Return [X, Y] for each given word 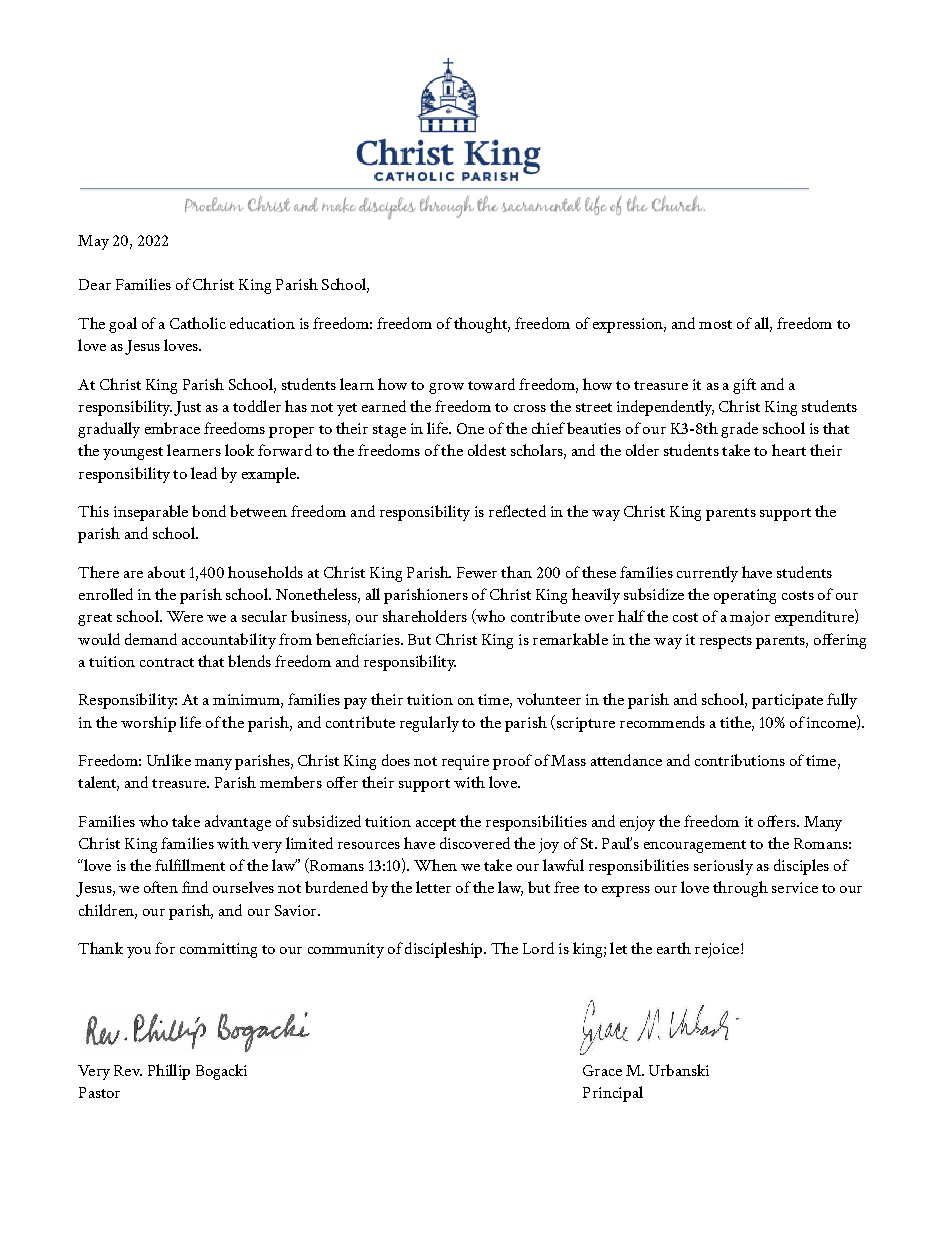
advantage [238, 823]
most [715, 324]
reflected [517, 511]
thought [481, 325]
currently [707, 574]
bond [209, 511]
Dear [95, 284]
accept [436, 824]
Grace [602, 1070]
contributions [740, 760]
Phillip [169, 1072]
